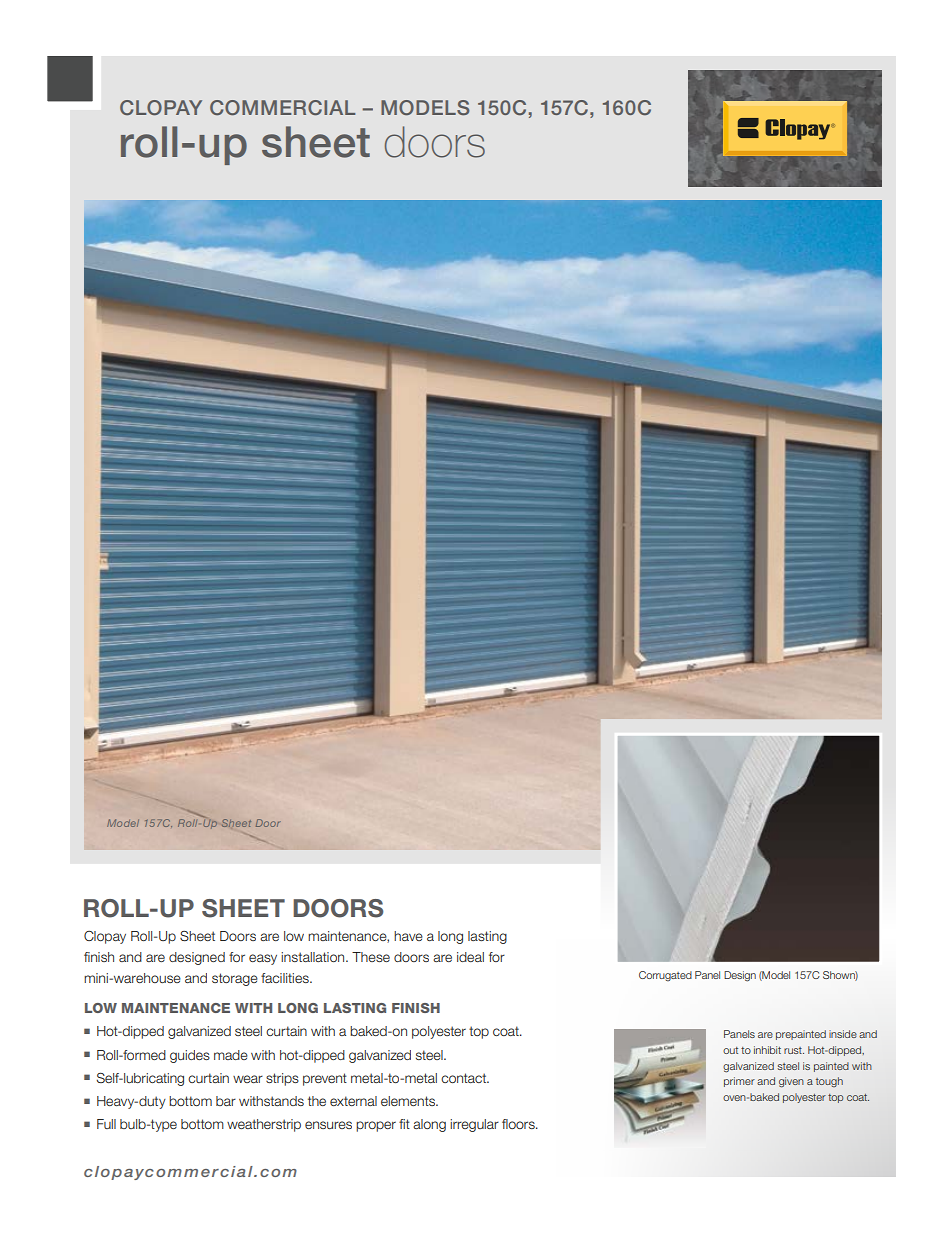 The width and height of the screenshot is (952, 1233). Describe the element at coordinates (231, 1055) in the screenshot. I see `made` at that location.
